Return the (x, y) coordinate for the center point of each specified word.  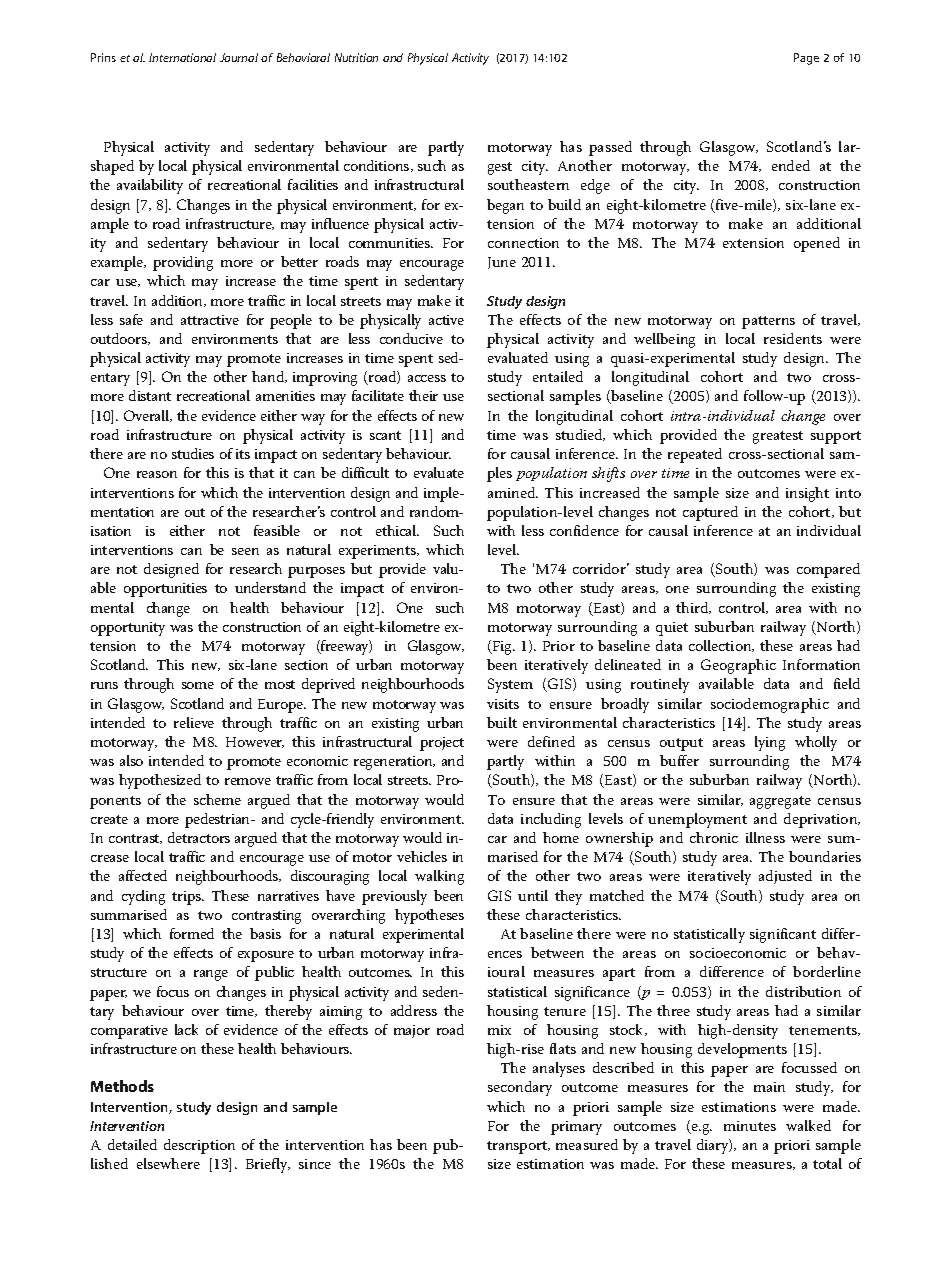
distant (150, 395)
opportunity (128, 629)
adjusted (785, 877)
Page (806, 59)
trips (187, 898)
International (182, 57)
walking (439, 877)
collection (721, 646)
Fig (503, 648)
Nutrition (356, 57)
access (427, 378)
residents (793, 338)
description (199, 1146)
